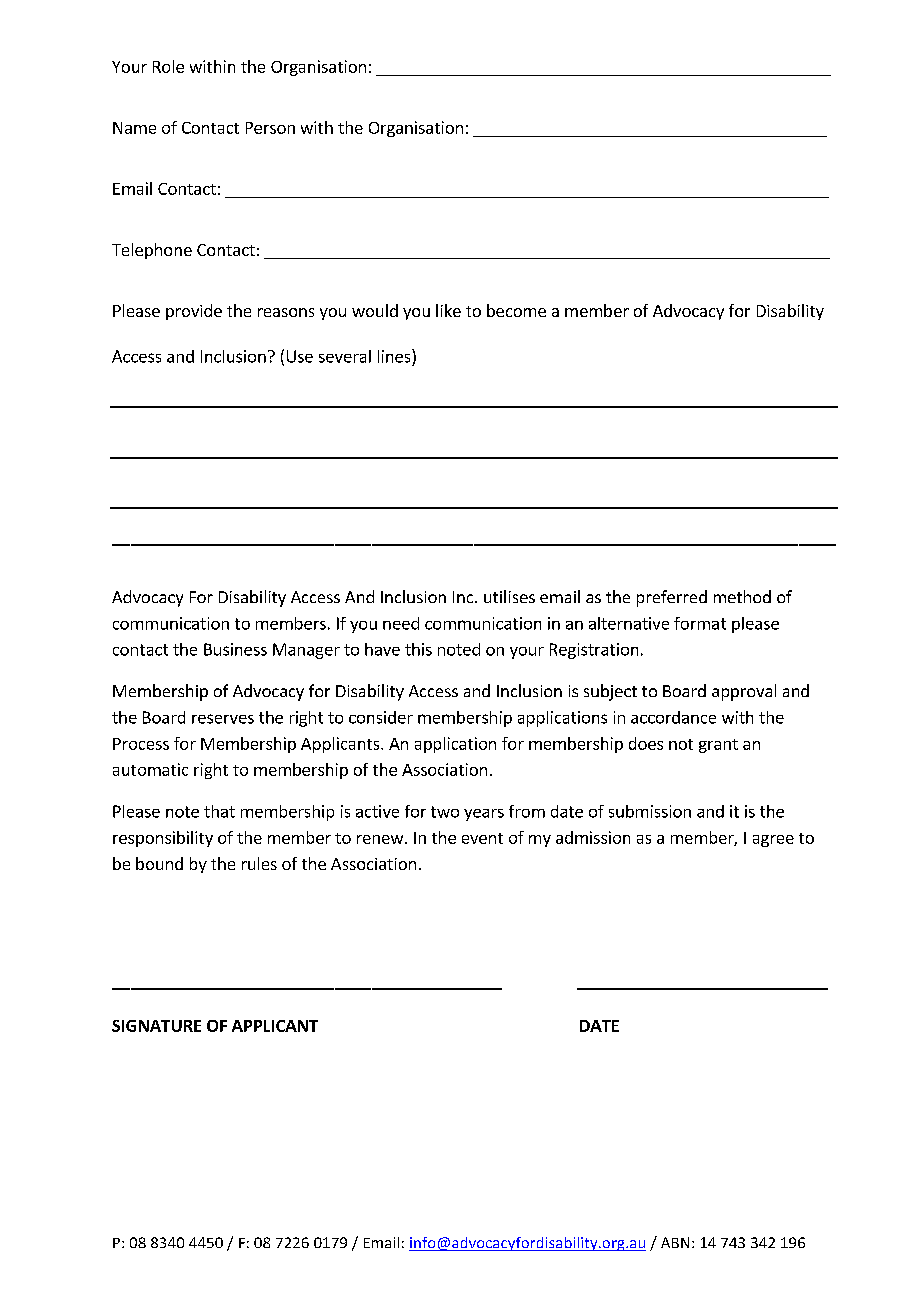 The width and height of the page is (924, 1308). Describe the element at coordinates (270, 128) in the page. I see `Person` at that location.
